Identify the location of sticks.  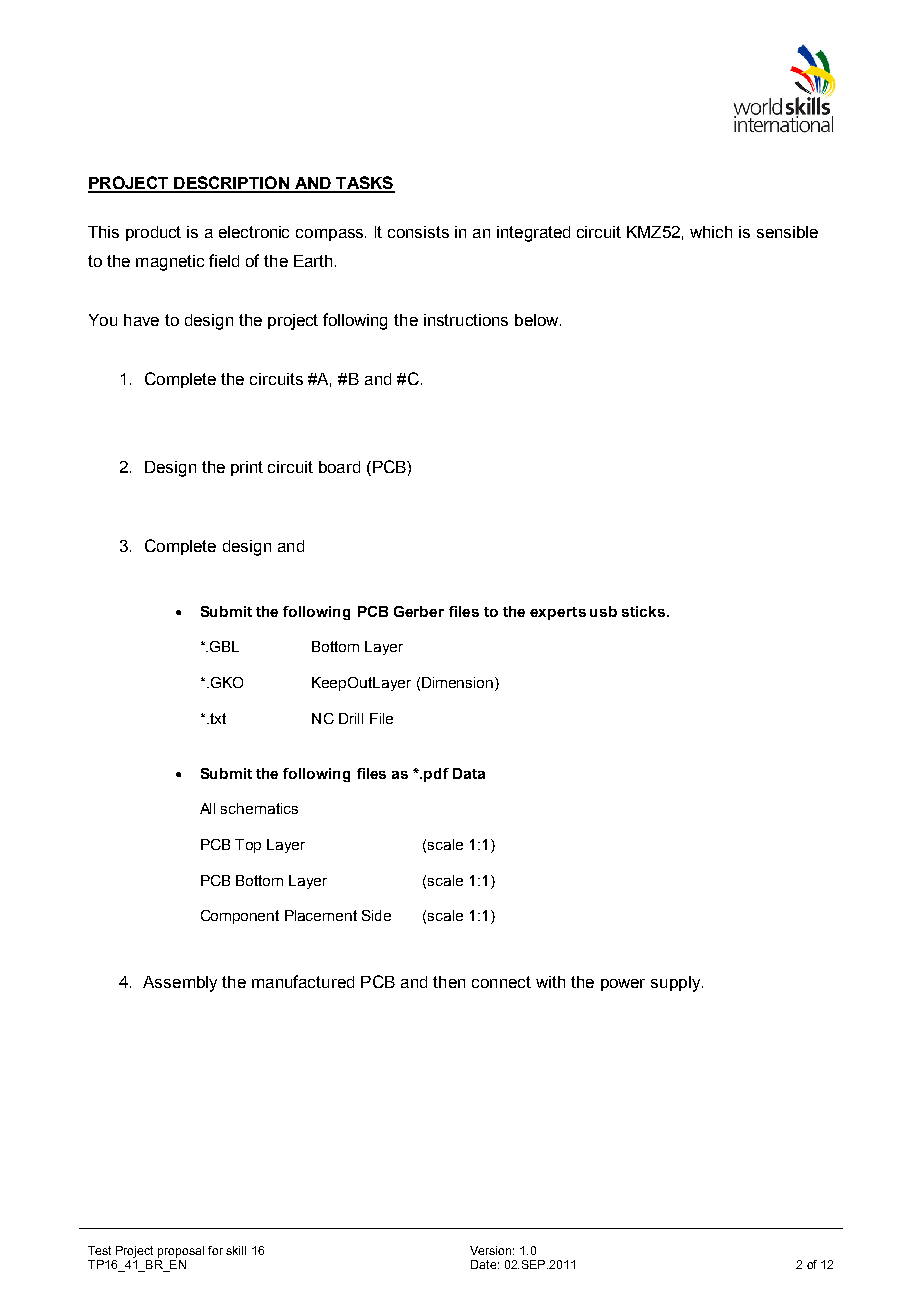
(645, 611).
